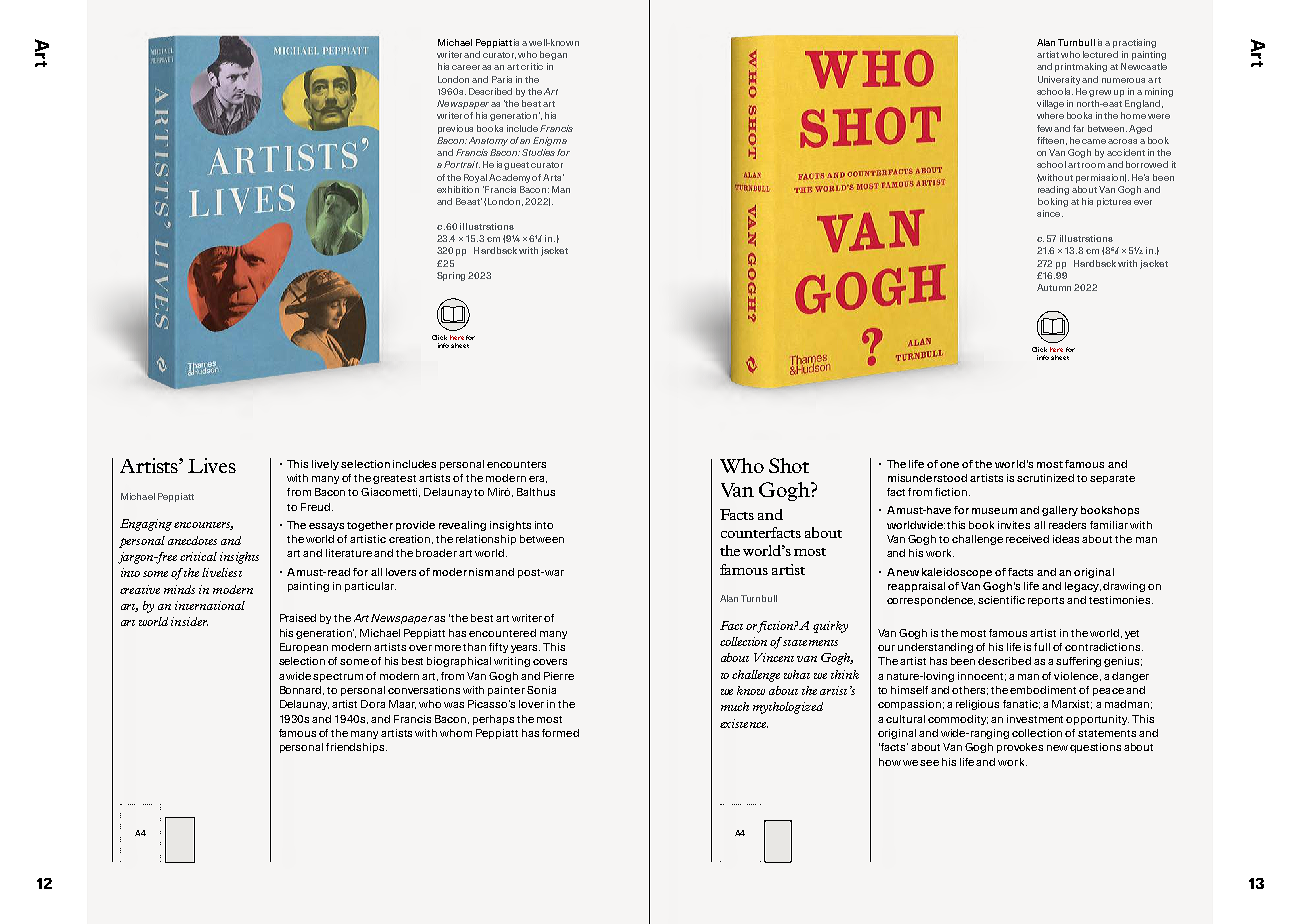 The width and height of the page is (1300, 924). I want to click on scrutinized, so click(1045, 478).
